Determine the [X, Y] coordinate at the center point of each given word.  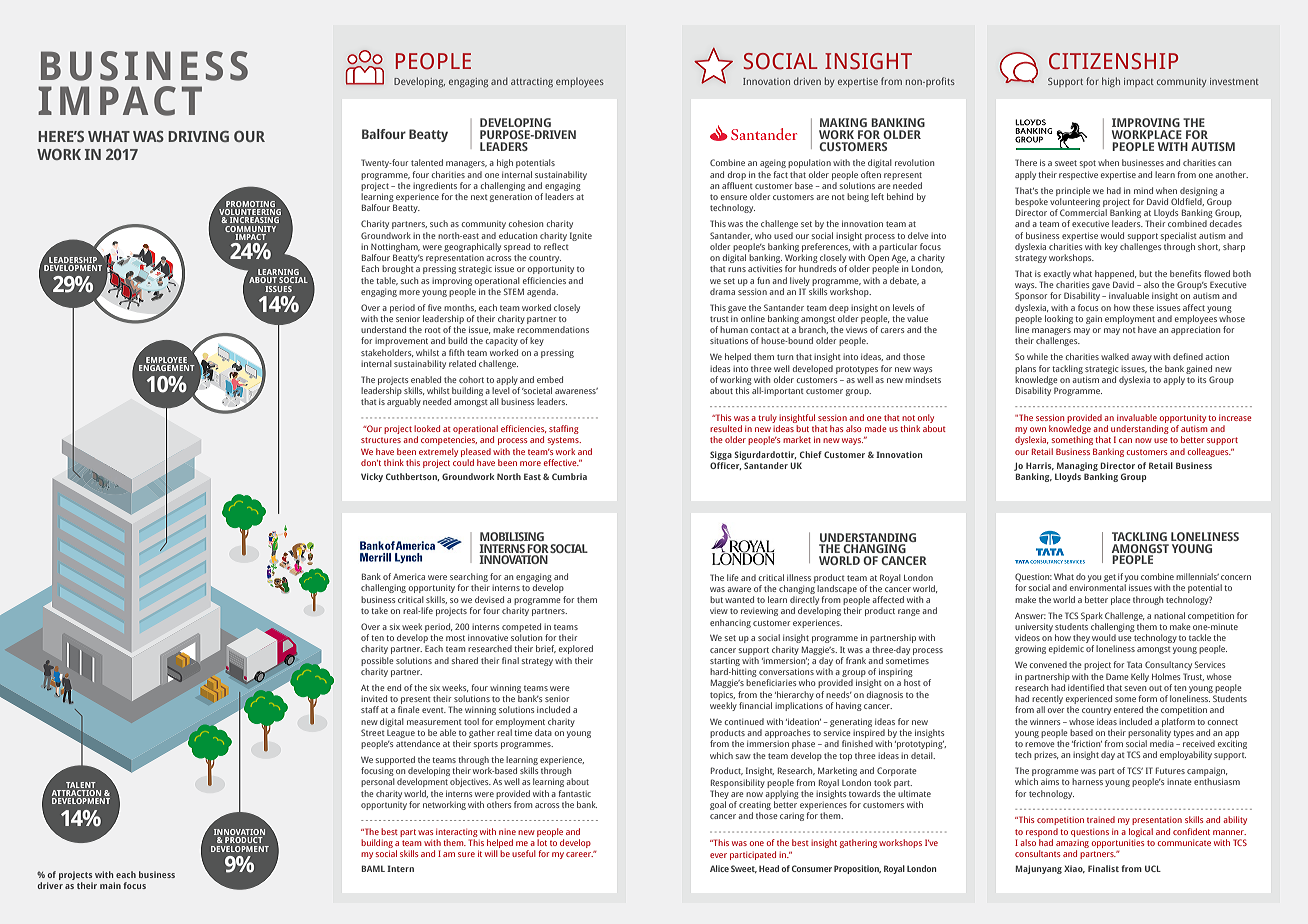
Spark [1092, 616]
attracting [532, 83]
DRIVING [198, 136]
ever [718, 855]
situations [729, 341]
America [409, 577]
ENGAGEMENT [167, 368]
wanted [739, 599]
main [110, 885]
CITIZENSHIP [1113, 61]
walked [1115, 356]
